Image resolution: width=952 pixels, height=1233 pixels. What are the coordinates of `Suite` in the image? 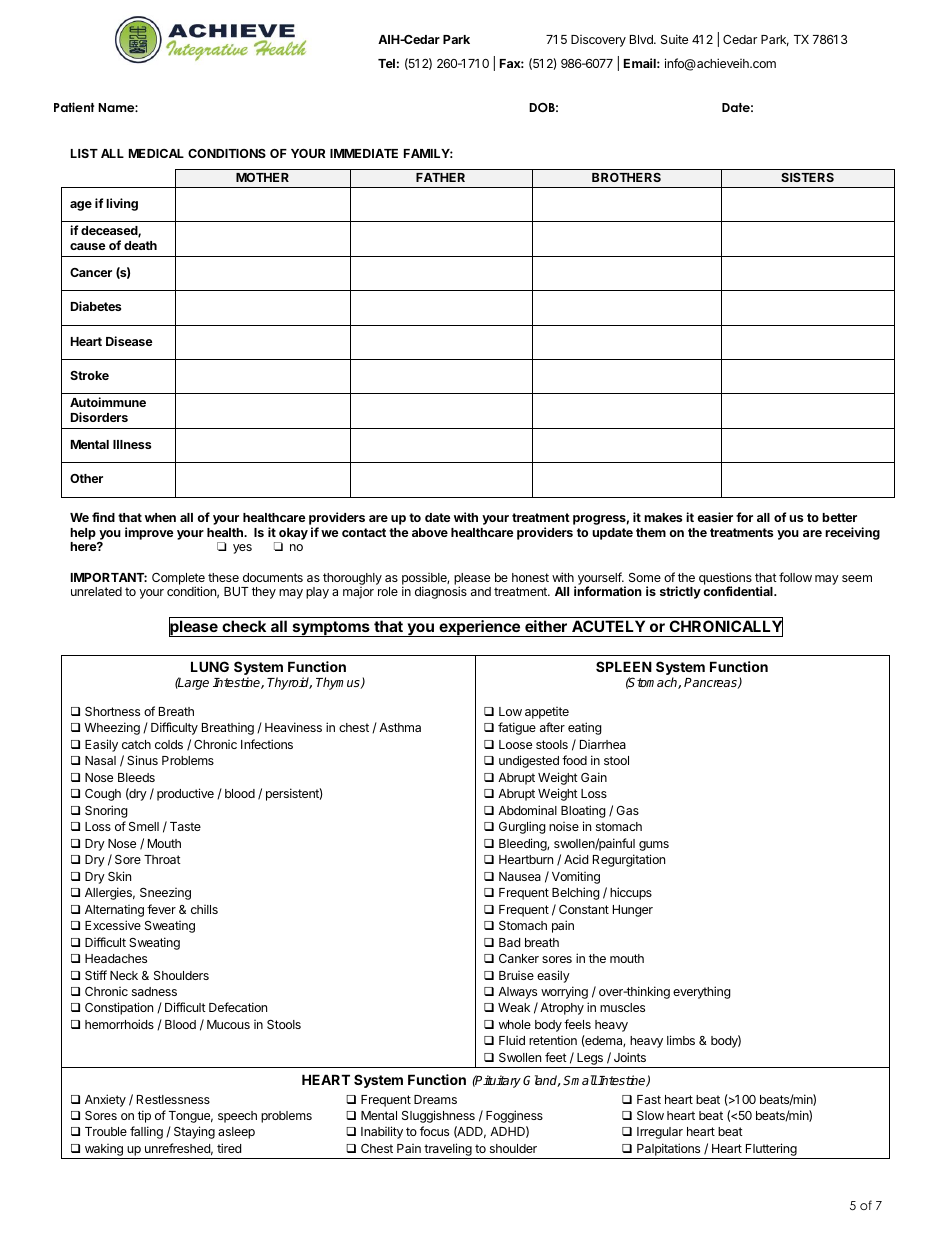 It's located at (674, 39).
